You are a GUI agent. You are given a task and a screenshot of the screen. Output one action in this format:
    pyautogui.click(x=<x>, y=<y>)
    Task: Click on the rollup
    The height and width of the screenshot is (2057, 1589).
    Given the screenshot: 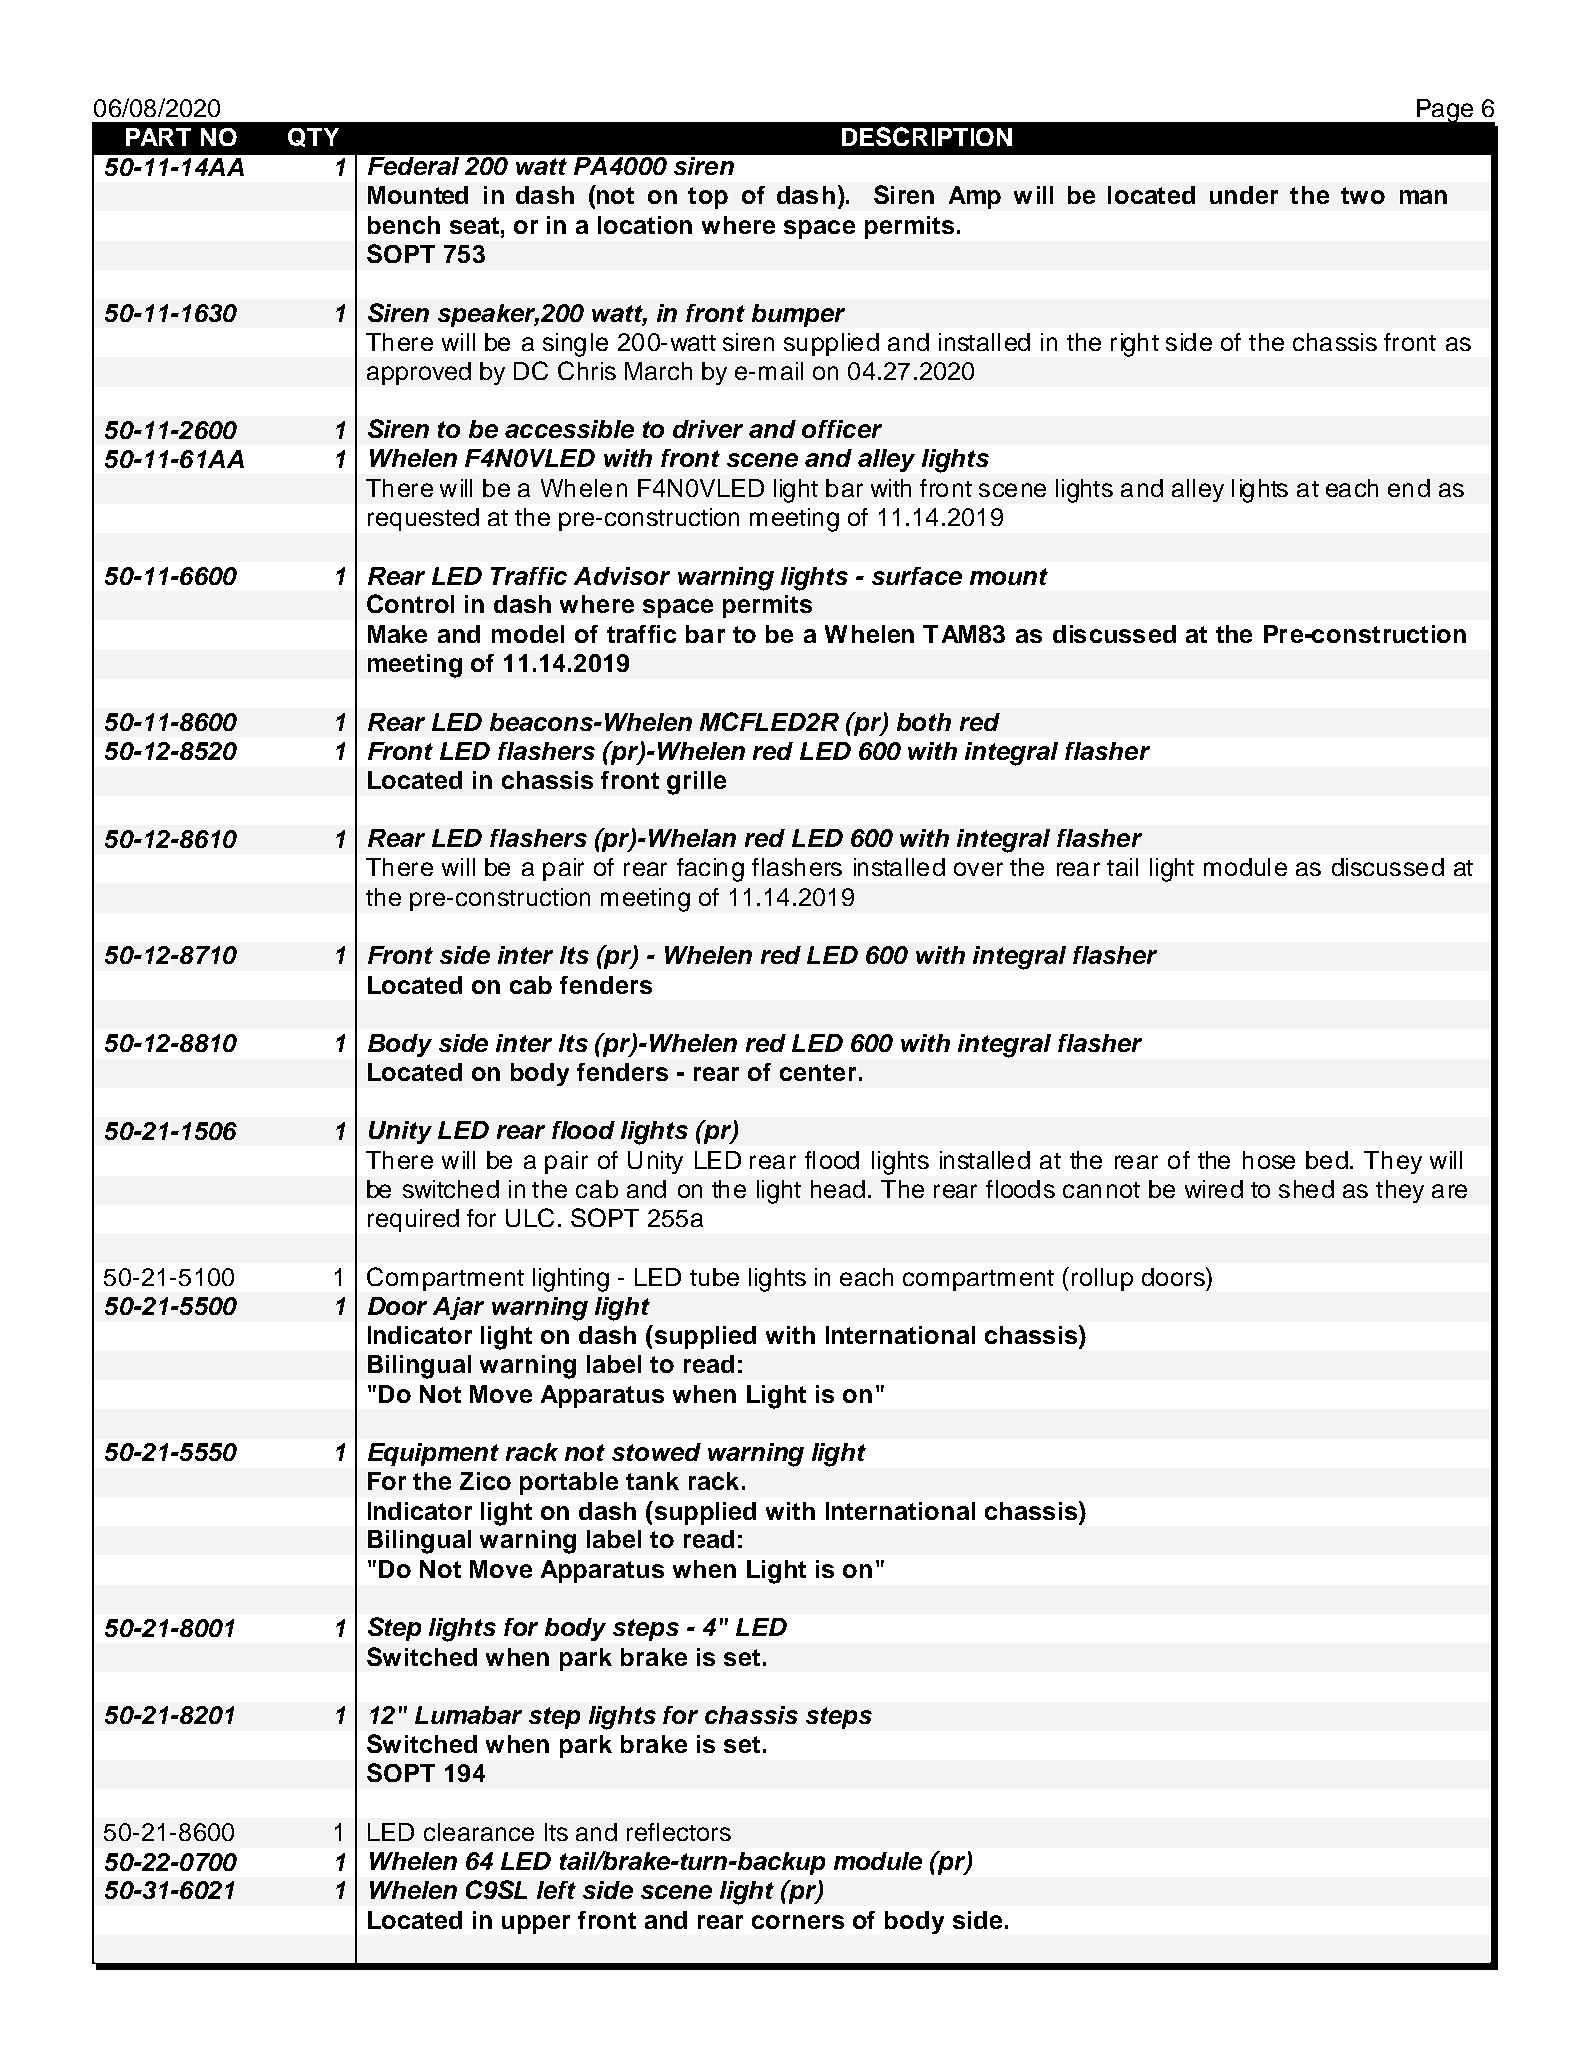 What is the action you would take?
    pyautogui.click(x=1102, y=1279)
